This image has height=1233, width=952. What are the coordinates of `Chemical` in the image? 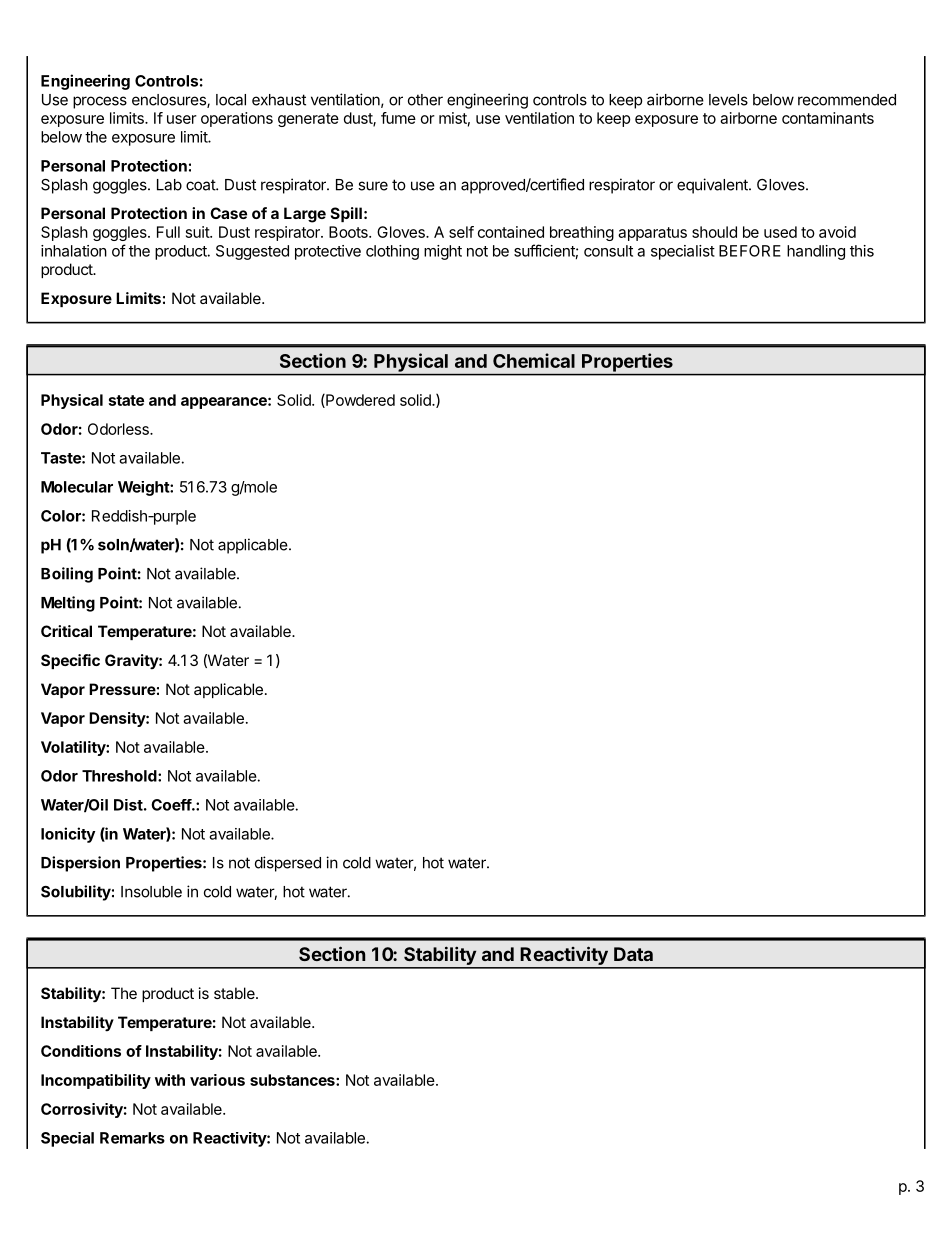 It's located at (534, 360).
